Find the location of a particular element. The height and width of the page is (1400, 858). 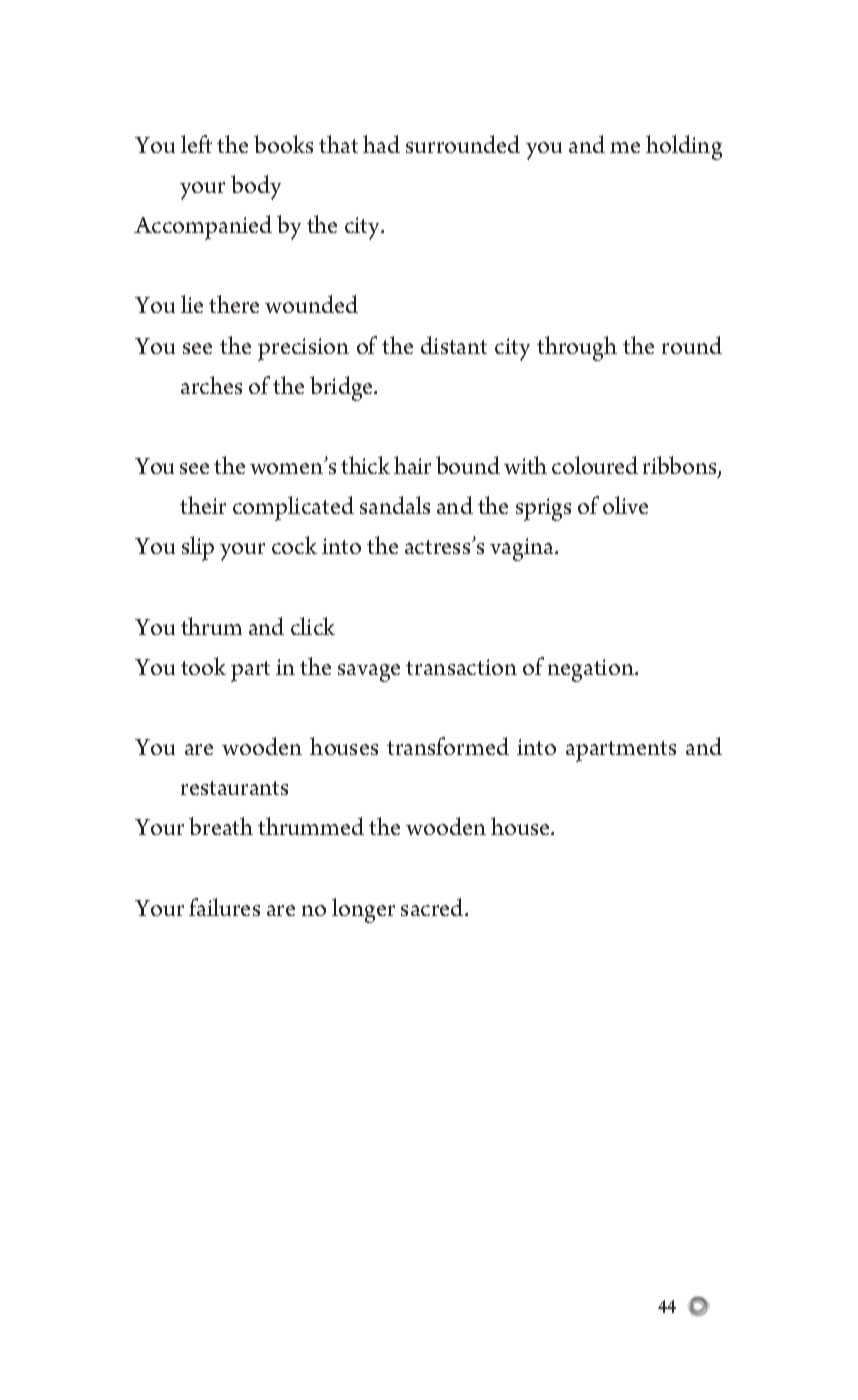

sacred is located at coordinates (433, 907).
